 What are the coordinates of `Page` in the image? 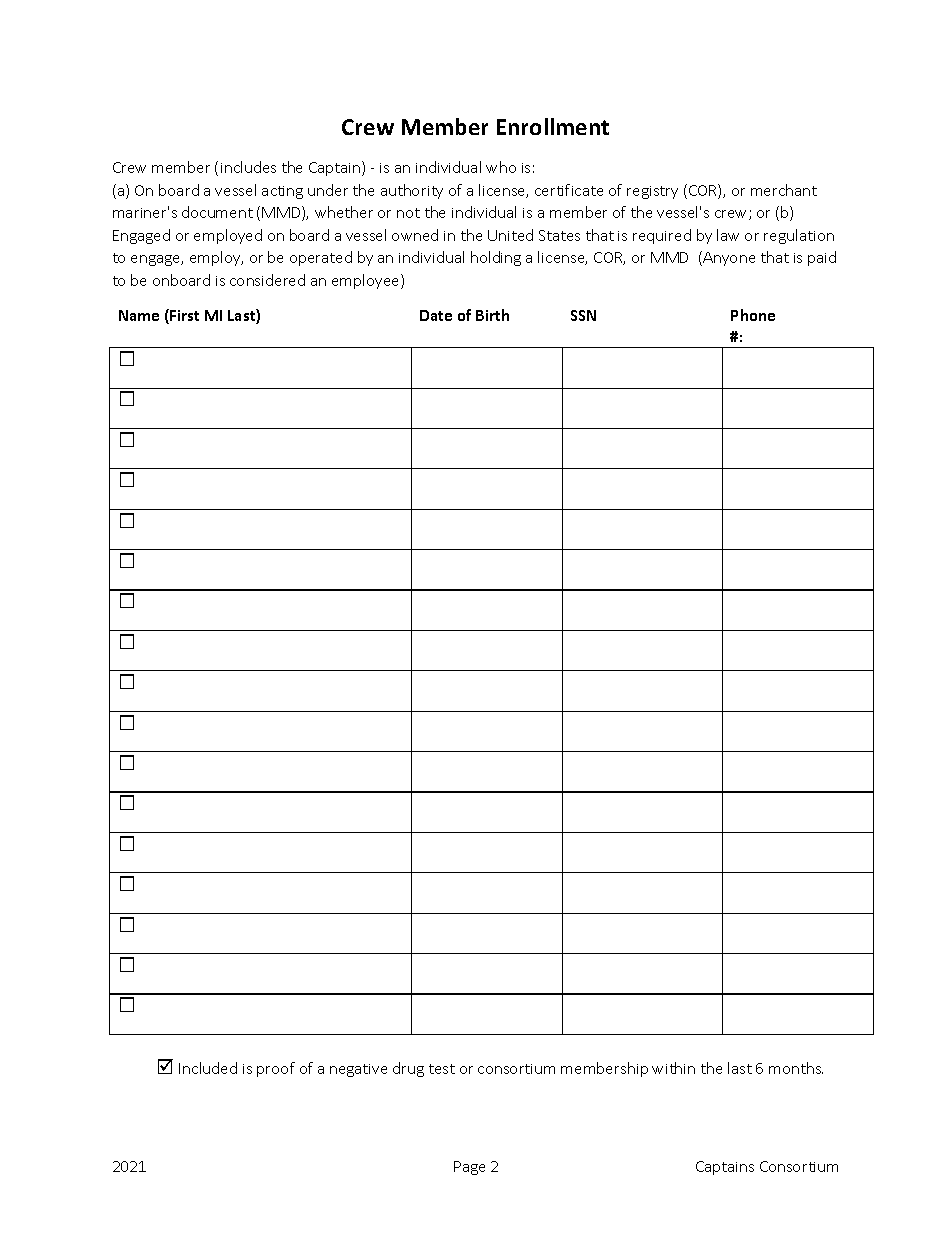 It's located at (469, 1168).
